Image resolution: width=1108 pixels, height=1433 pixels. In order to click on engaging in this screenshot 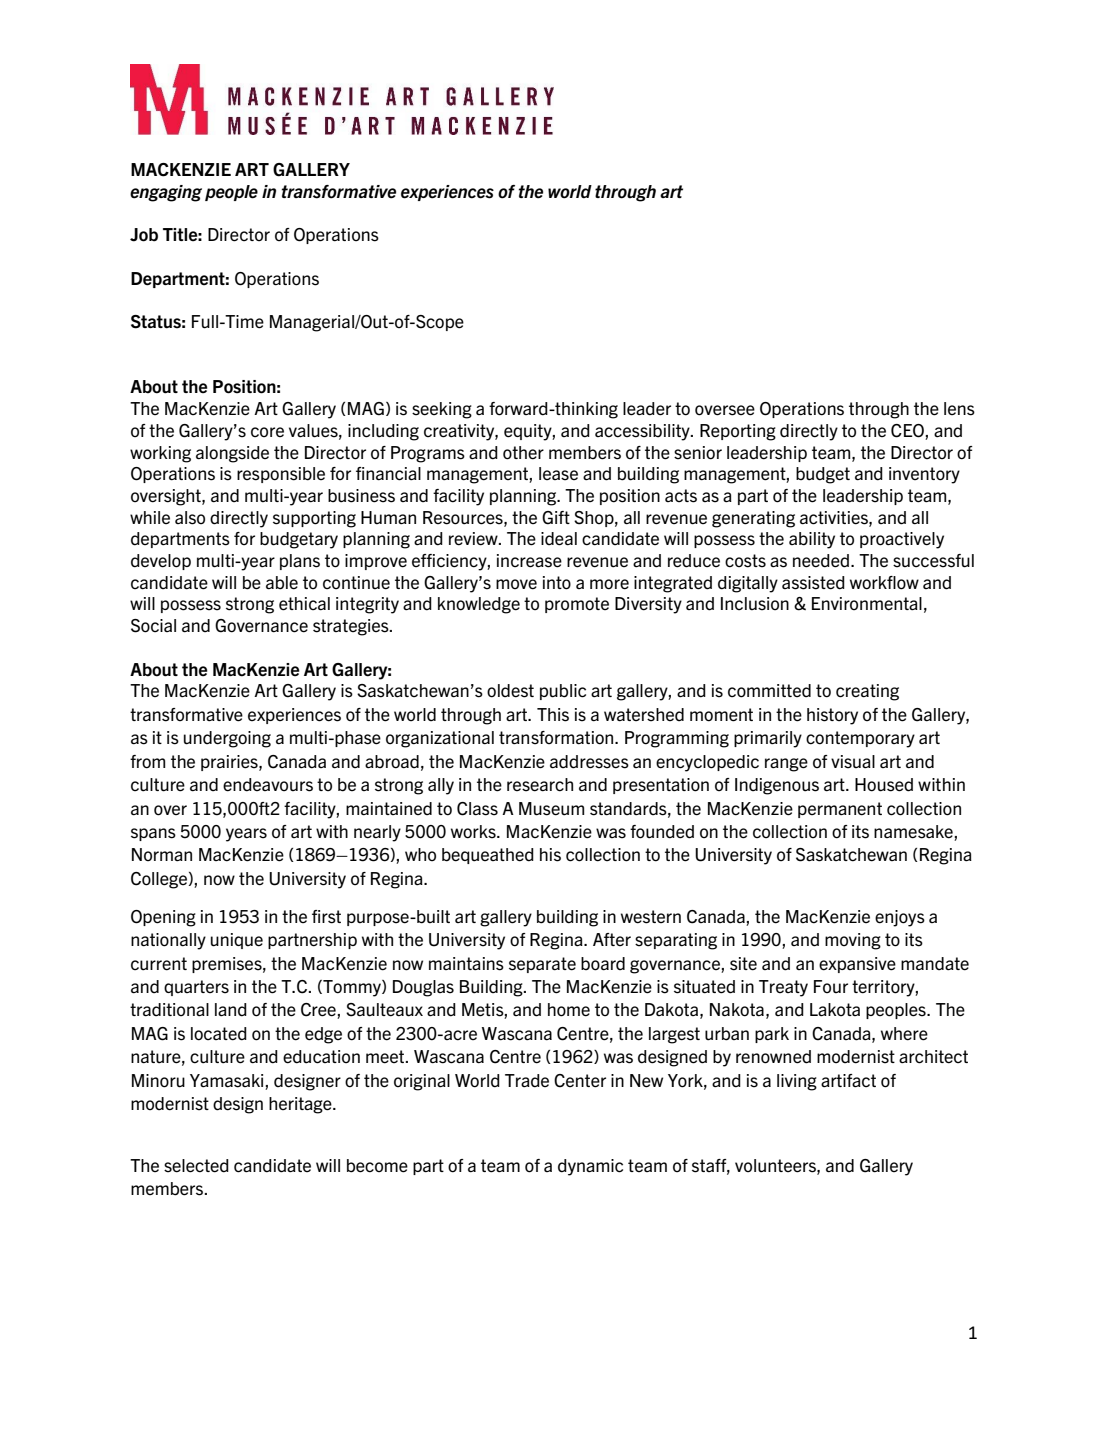, I will do `click(166, 193)`.
